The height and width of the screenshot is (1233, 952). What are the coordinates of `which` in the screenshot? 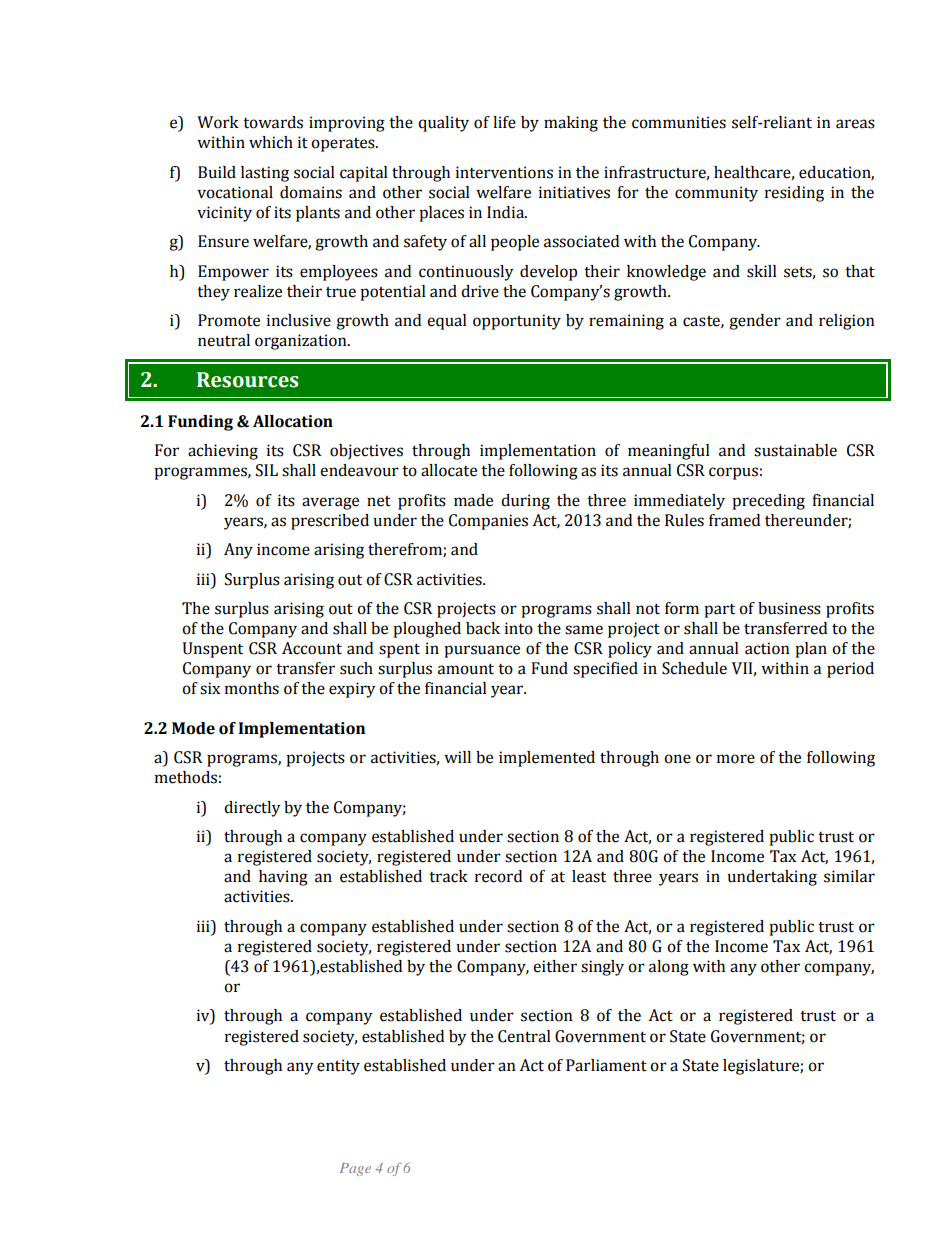 It's located at (271, 142).
